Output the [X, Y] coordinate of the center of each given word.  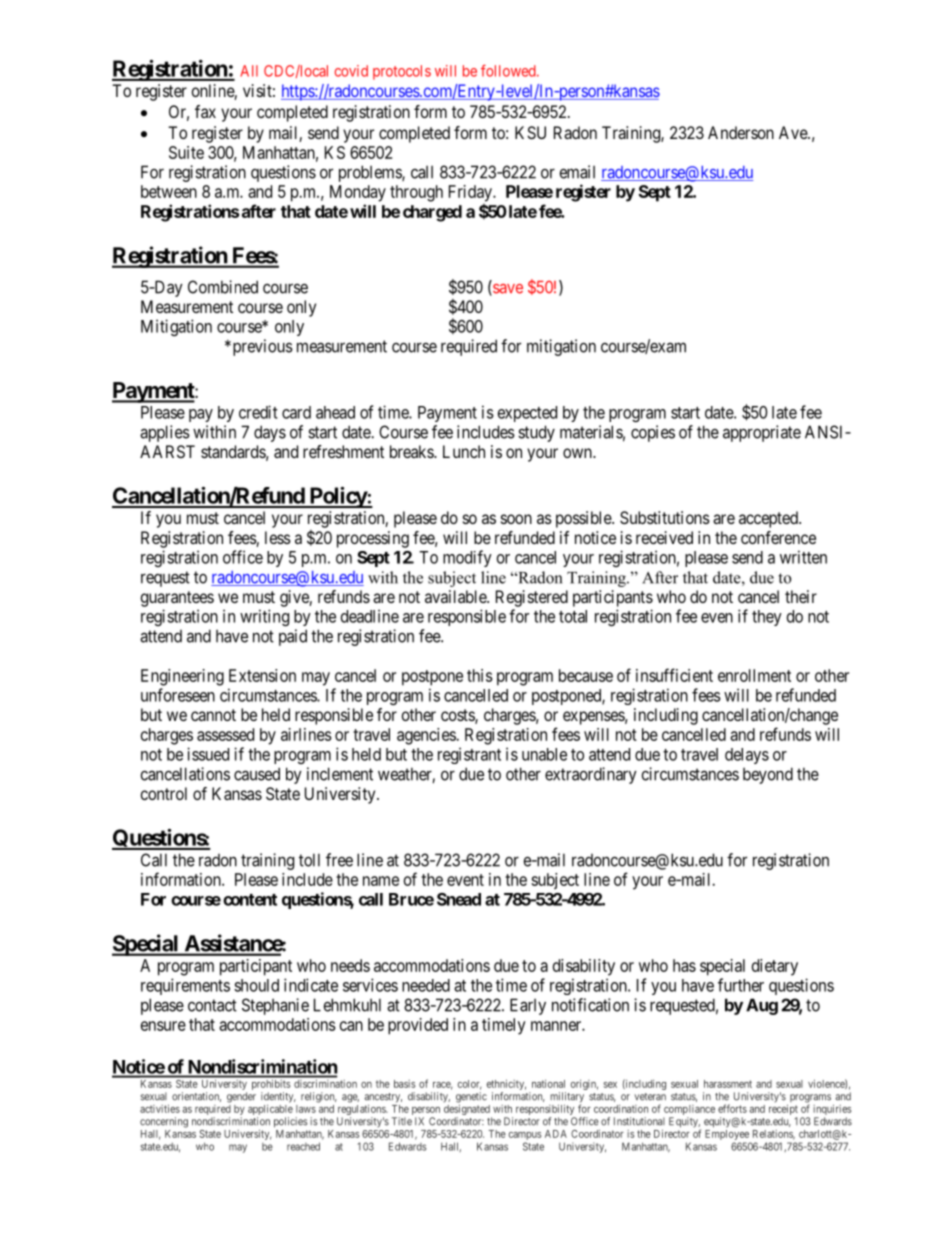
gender [241, 1097]
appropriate [762, 433]
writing [264, 617]
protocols [402, 72]
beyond [768, 775]
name [381, 881]
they [767, 618]
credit [258, 412]
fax [205, 111]
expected [527, 414]
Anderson [741, 132]
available [456, 596]
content [250, 900]
